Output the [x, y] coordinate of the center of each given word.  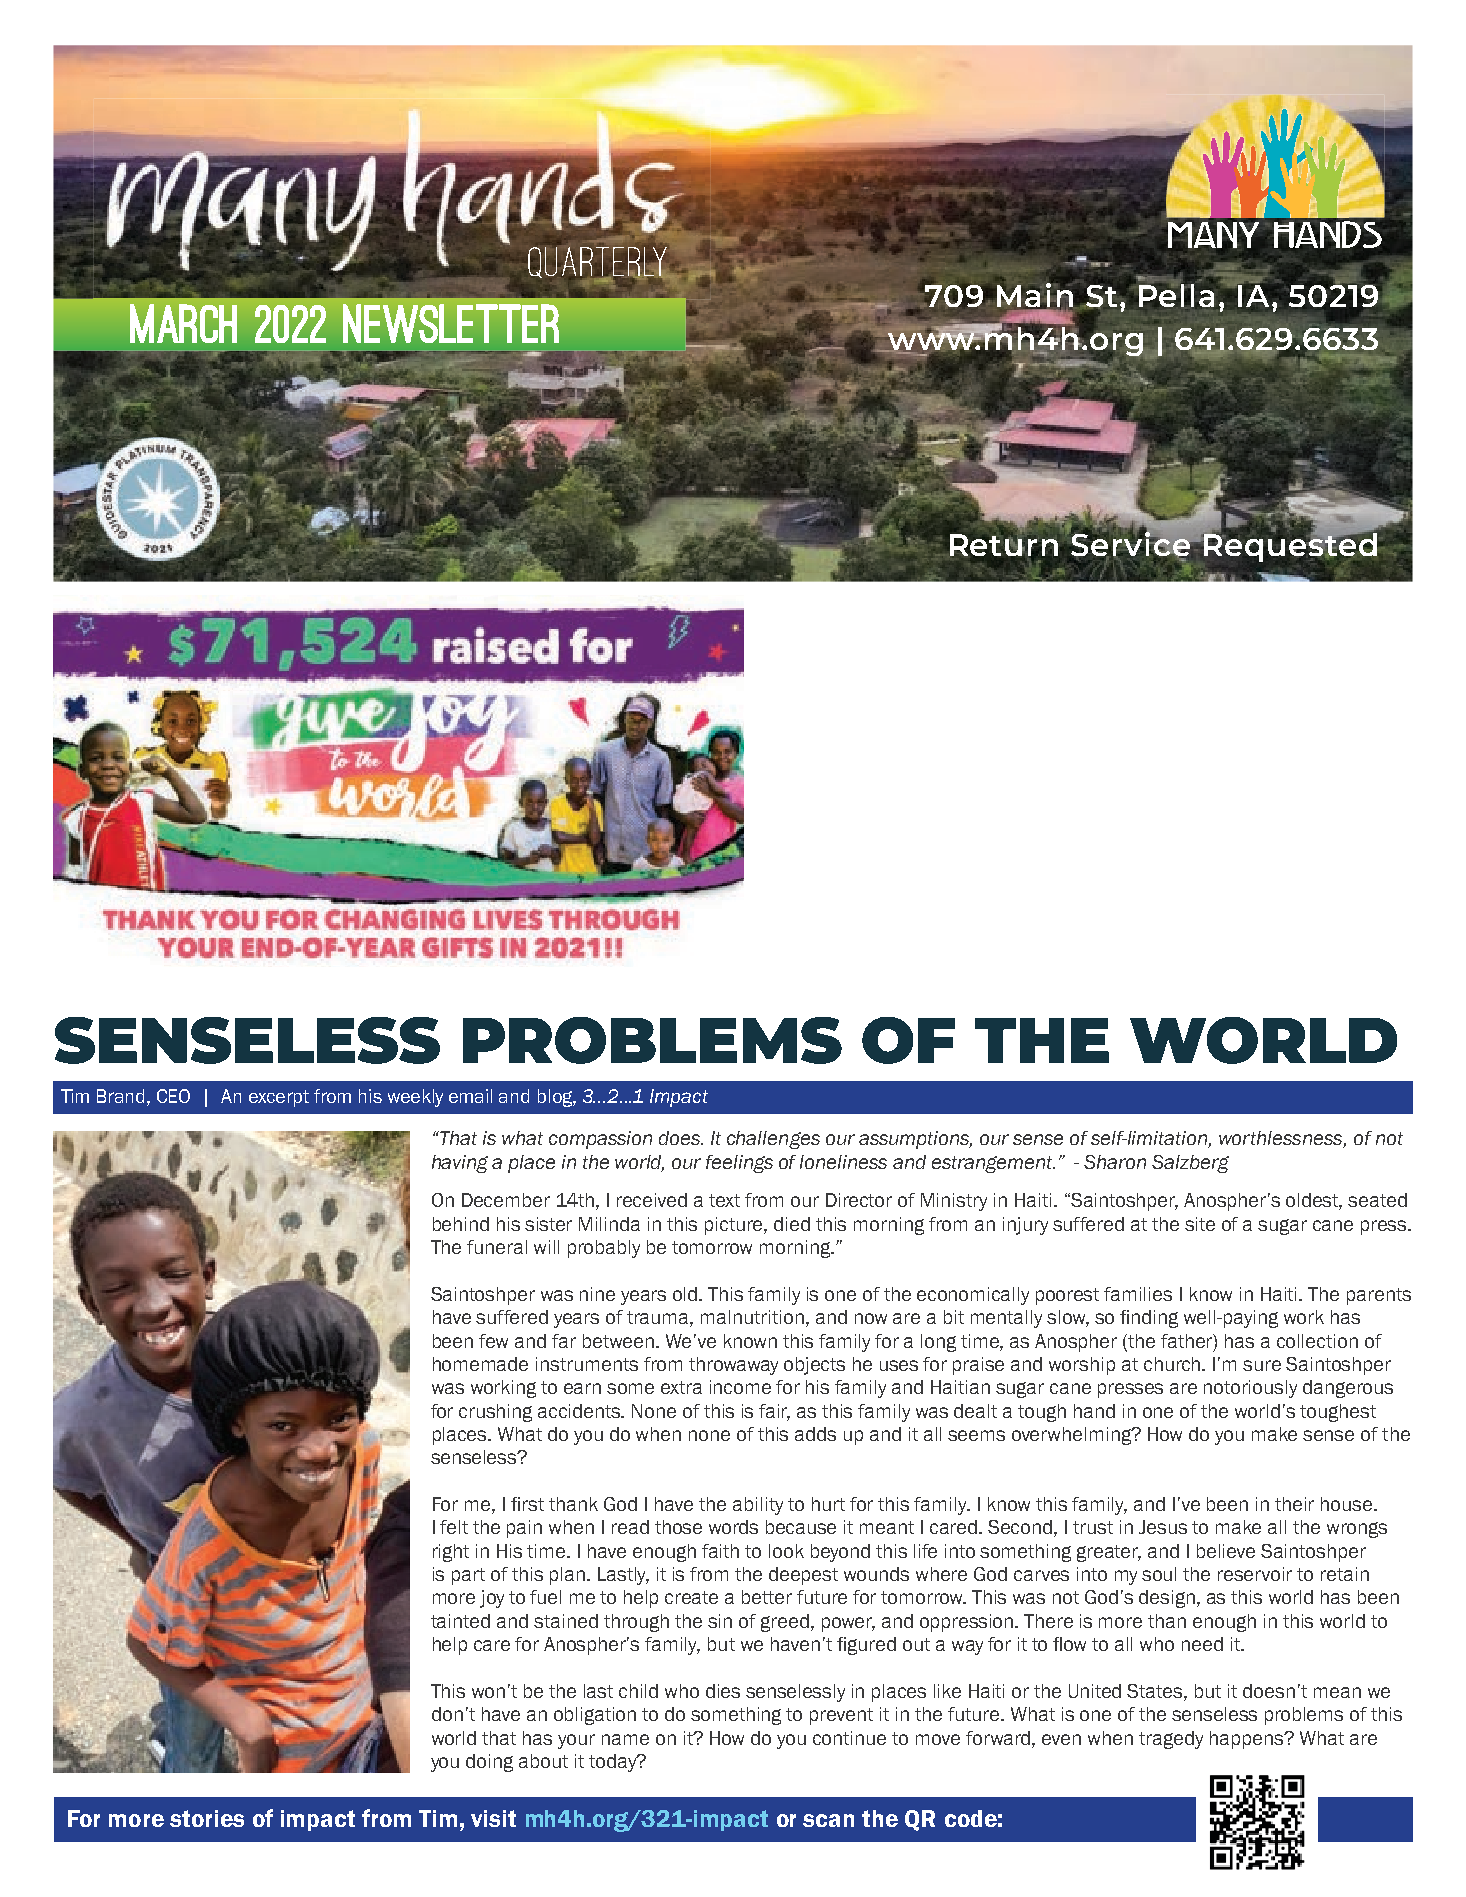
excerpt [279, 1098]
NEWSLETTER [451, 323]
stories [207, 1818]
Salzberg [1190, 1164]
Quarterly [598, 263]
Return [1004, 544]
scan [828, 1820]
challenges [773, 1140]
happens [1248, 1740]
